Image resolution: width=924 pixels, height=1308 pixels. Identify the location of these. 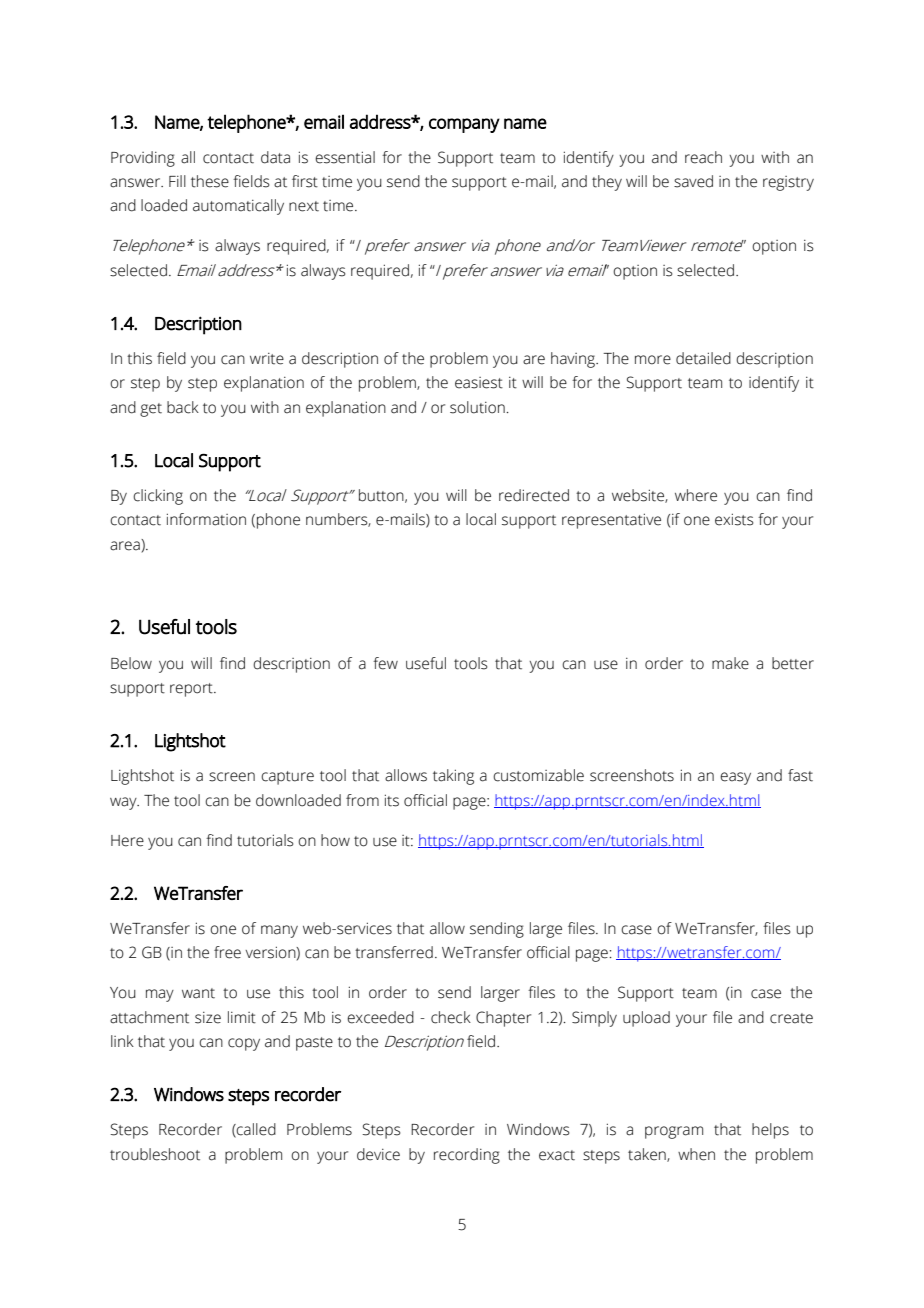
(210, 181).
